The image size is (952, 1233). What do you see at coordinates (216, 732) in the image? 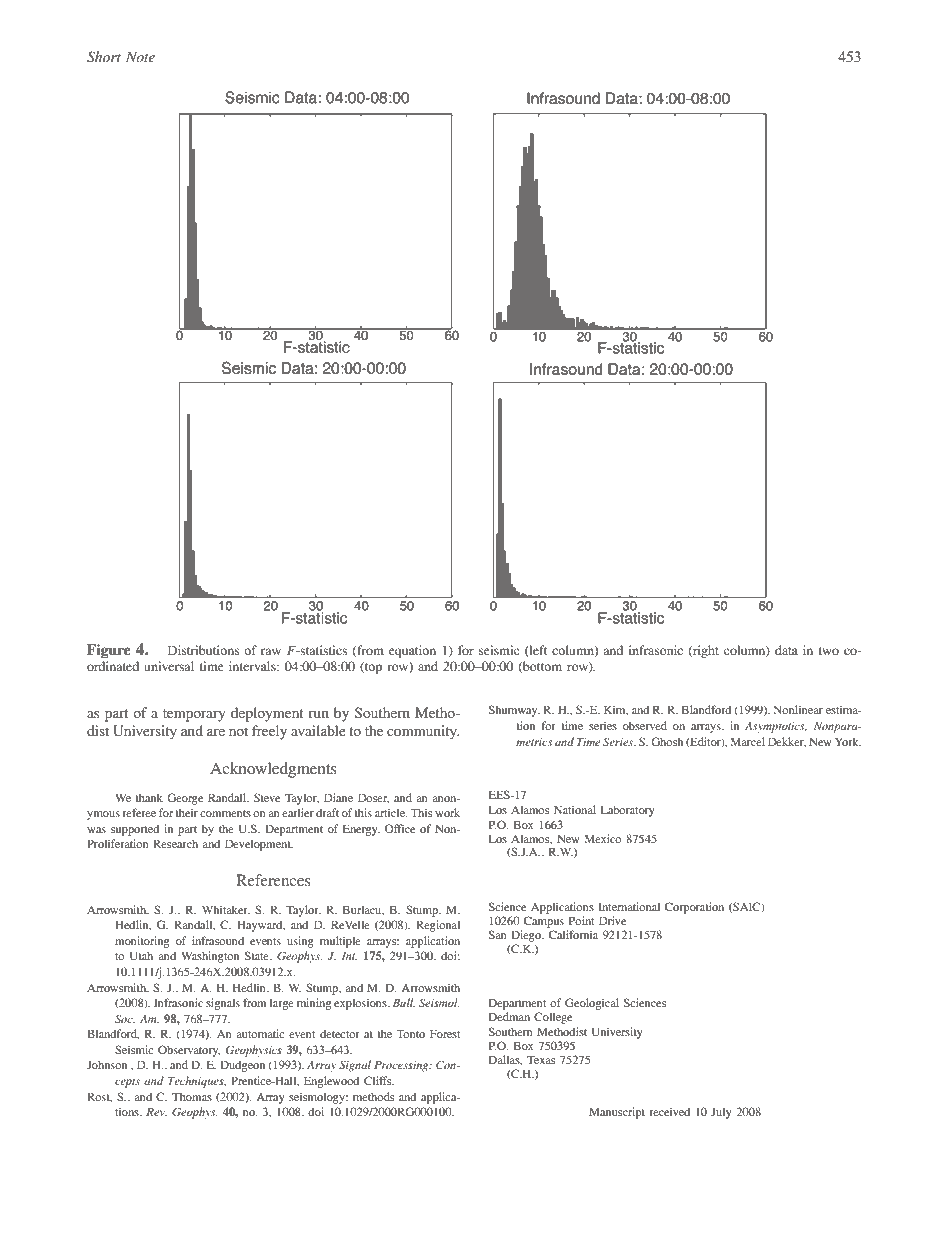
I see `are` at bounding box center [216, 732].
